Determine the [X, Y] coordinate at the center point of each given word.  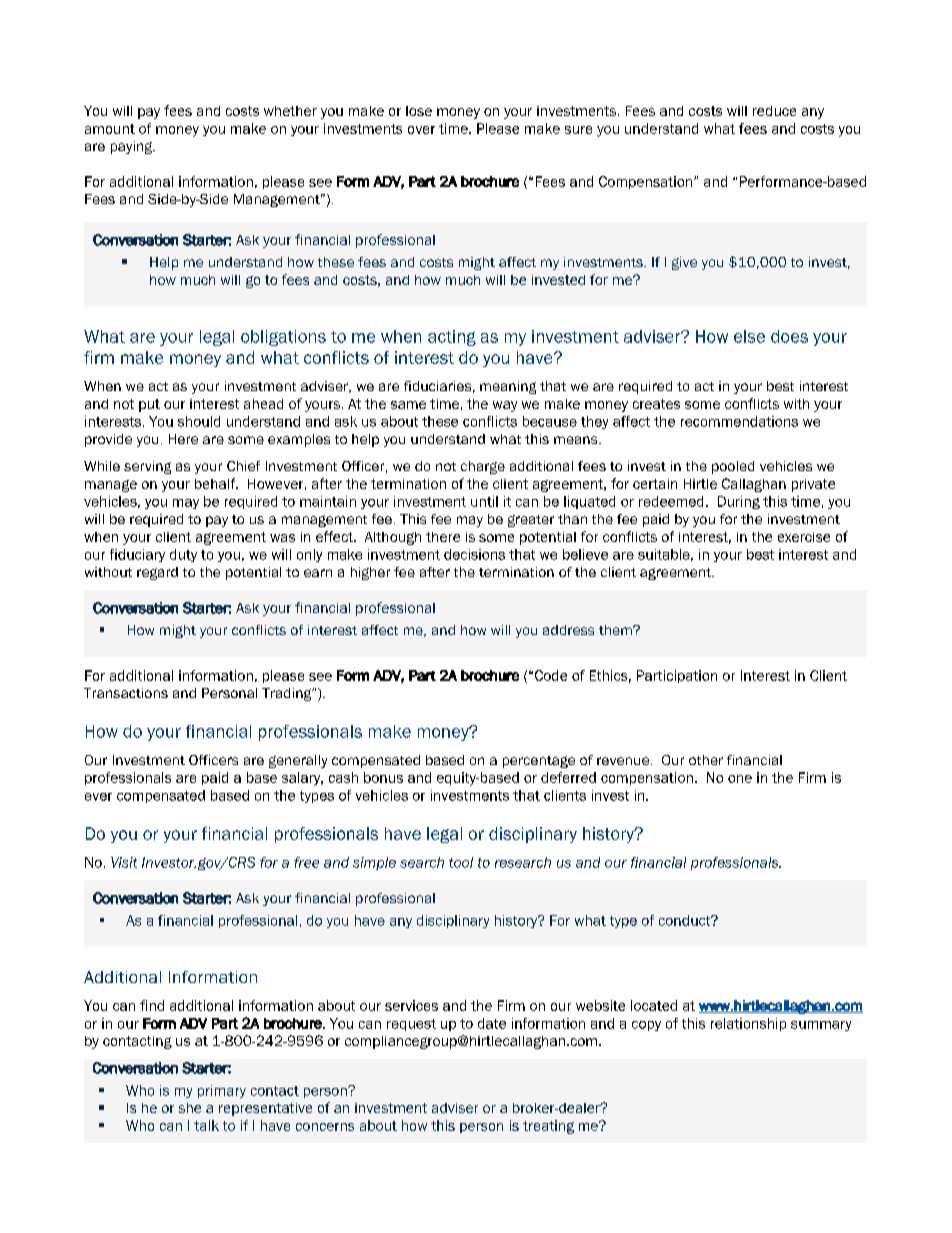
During [739, 502]
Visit [124, 862]
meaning [508, 387]
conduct [686, 920]
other [706, 760]
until [484, 501]
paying [133, 147]
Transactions [126, 693]
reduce [774, 111]
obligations [283, 338]
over [421, 130]
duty [183, 555]
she [190, 1108]
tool [461, 862]
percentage [539, 762]
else [749, 336]
